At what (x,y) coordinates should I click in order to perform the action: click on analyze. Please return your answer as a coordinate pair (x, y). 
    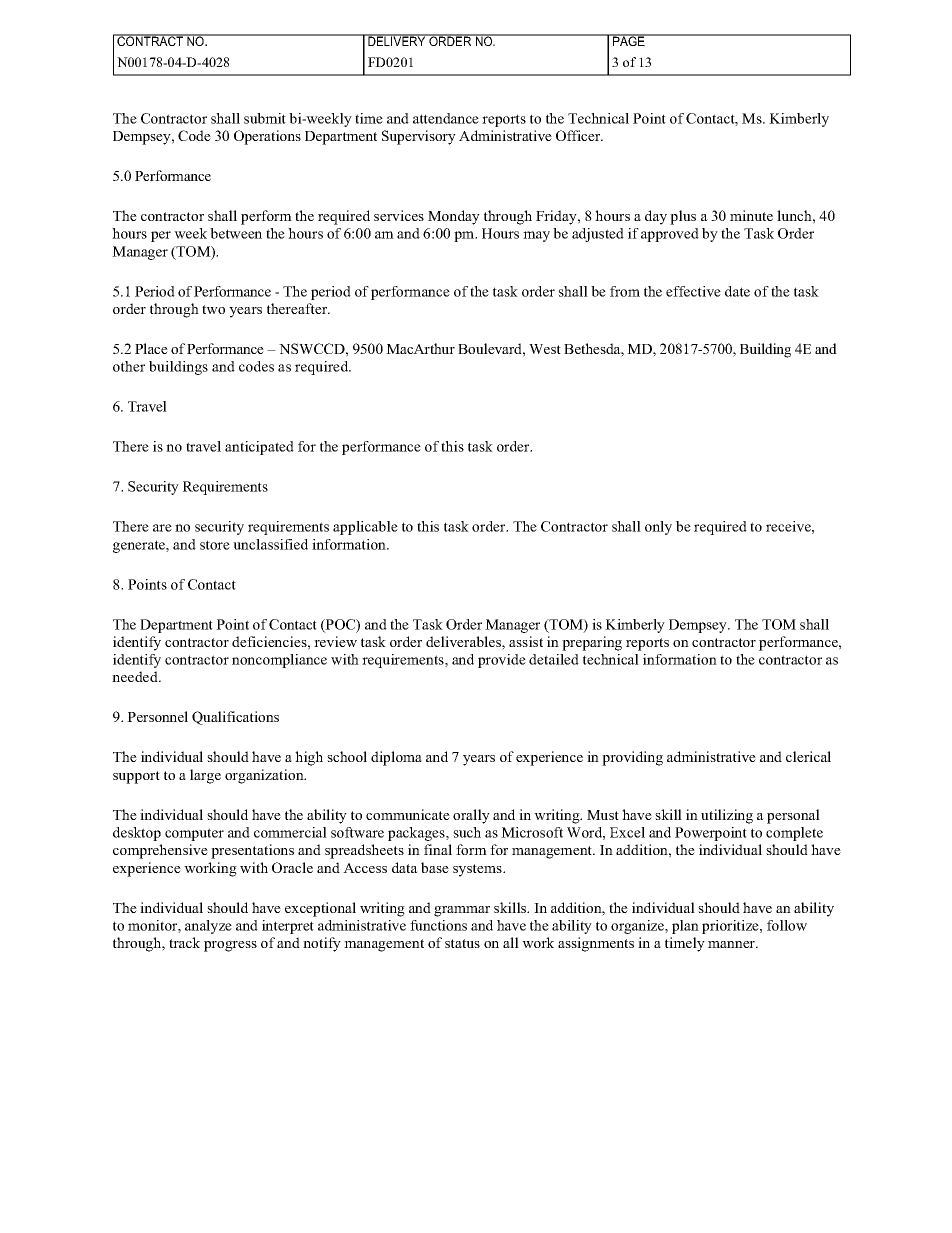
    Looking at the image, I should click on (208, 927).
